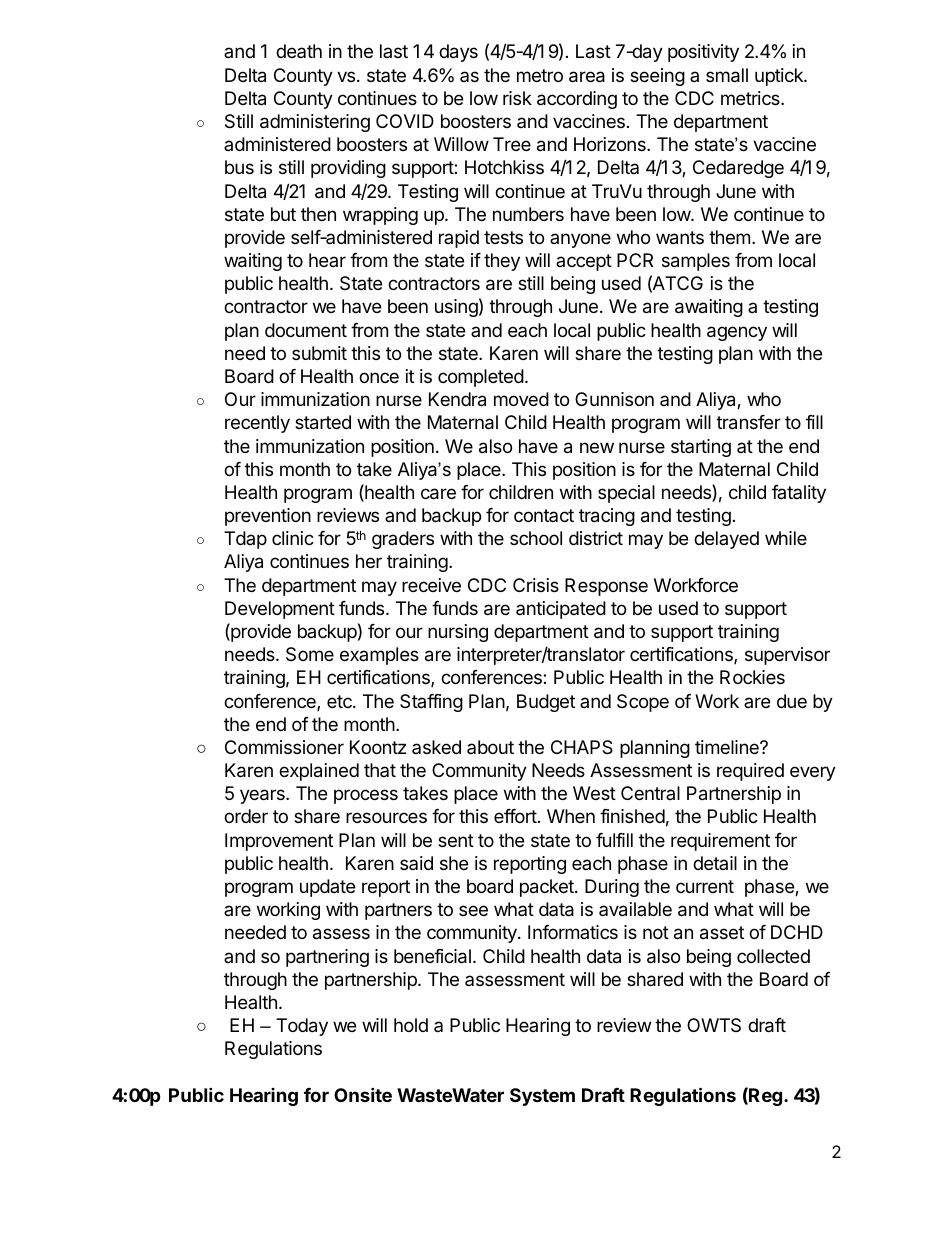 Image resolution: width=952 pixels, height=1233 pixels. I want to click on started, so click(323, 422).
